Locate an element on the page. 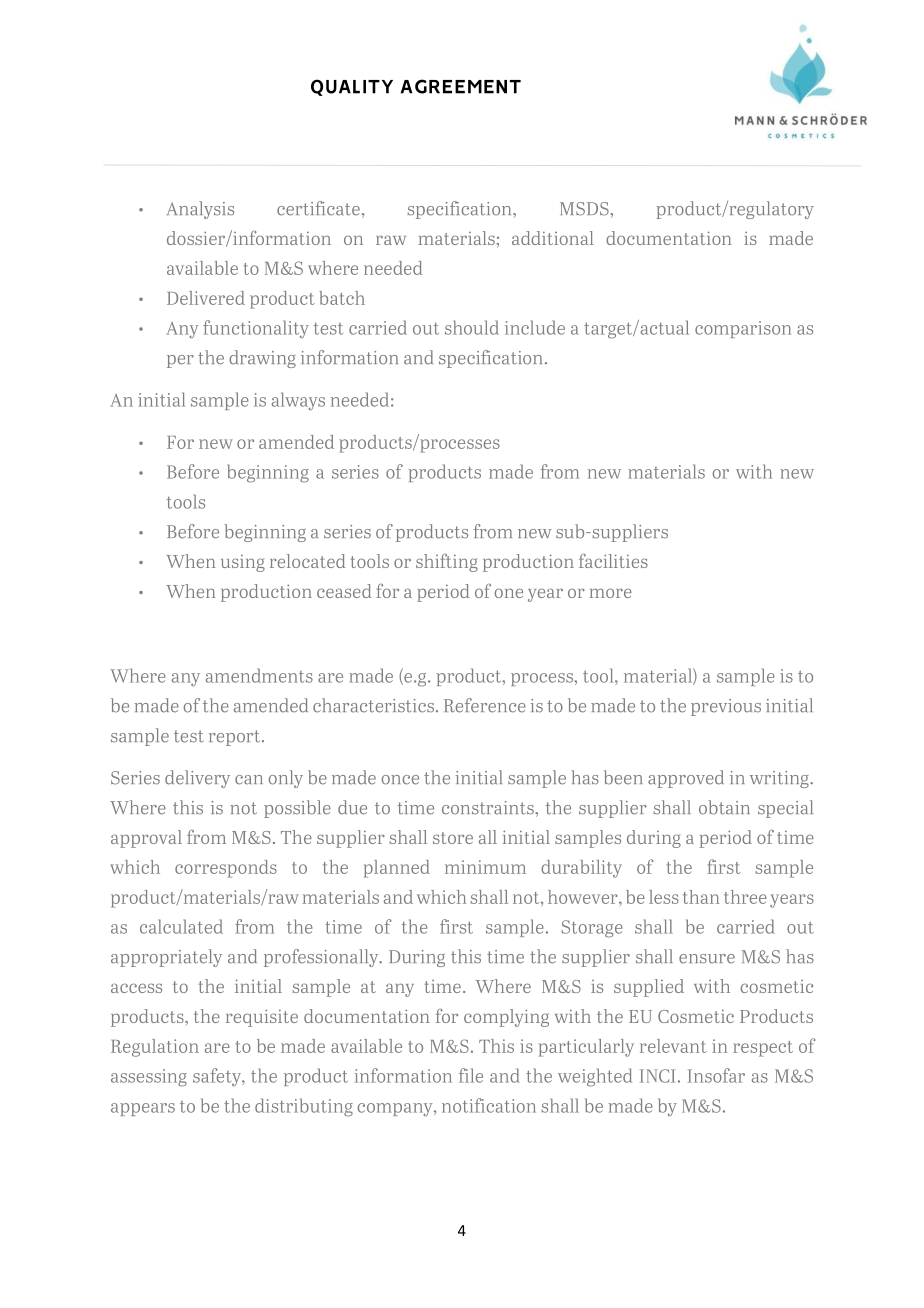 This image has width=924, height=1308. should is located at coordinates (472, 327).
